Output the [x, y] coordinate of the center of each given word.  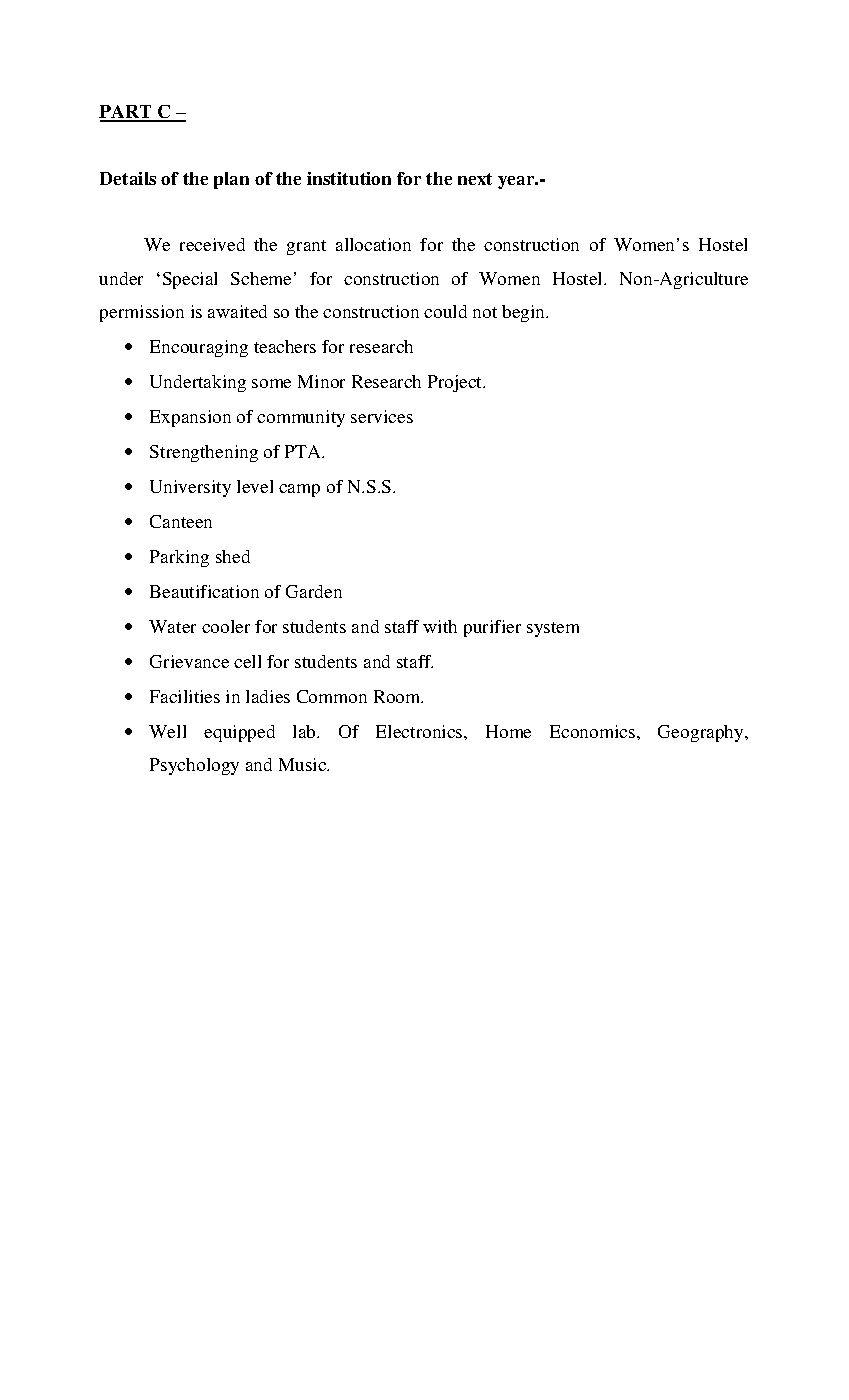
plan [231, 180]
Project [456, 383]
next [475, 179]
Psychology [194, 766]
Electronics [420, 731]
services [382, 416]
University [190, 488]
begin [525, 313]
